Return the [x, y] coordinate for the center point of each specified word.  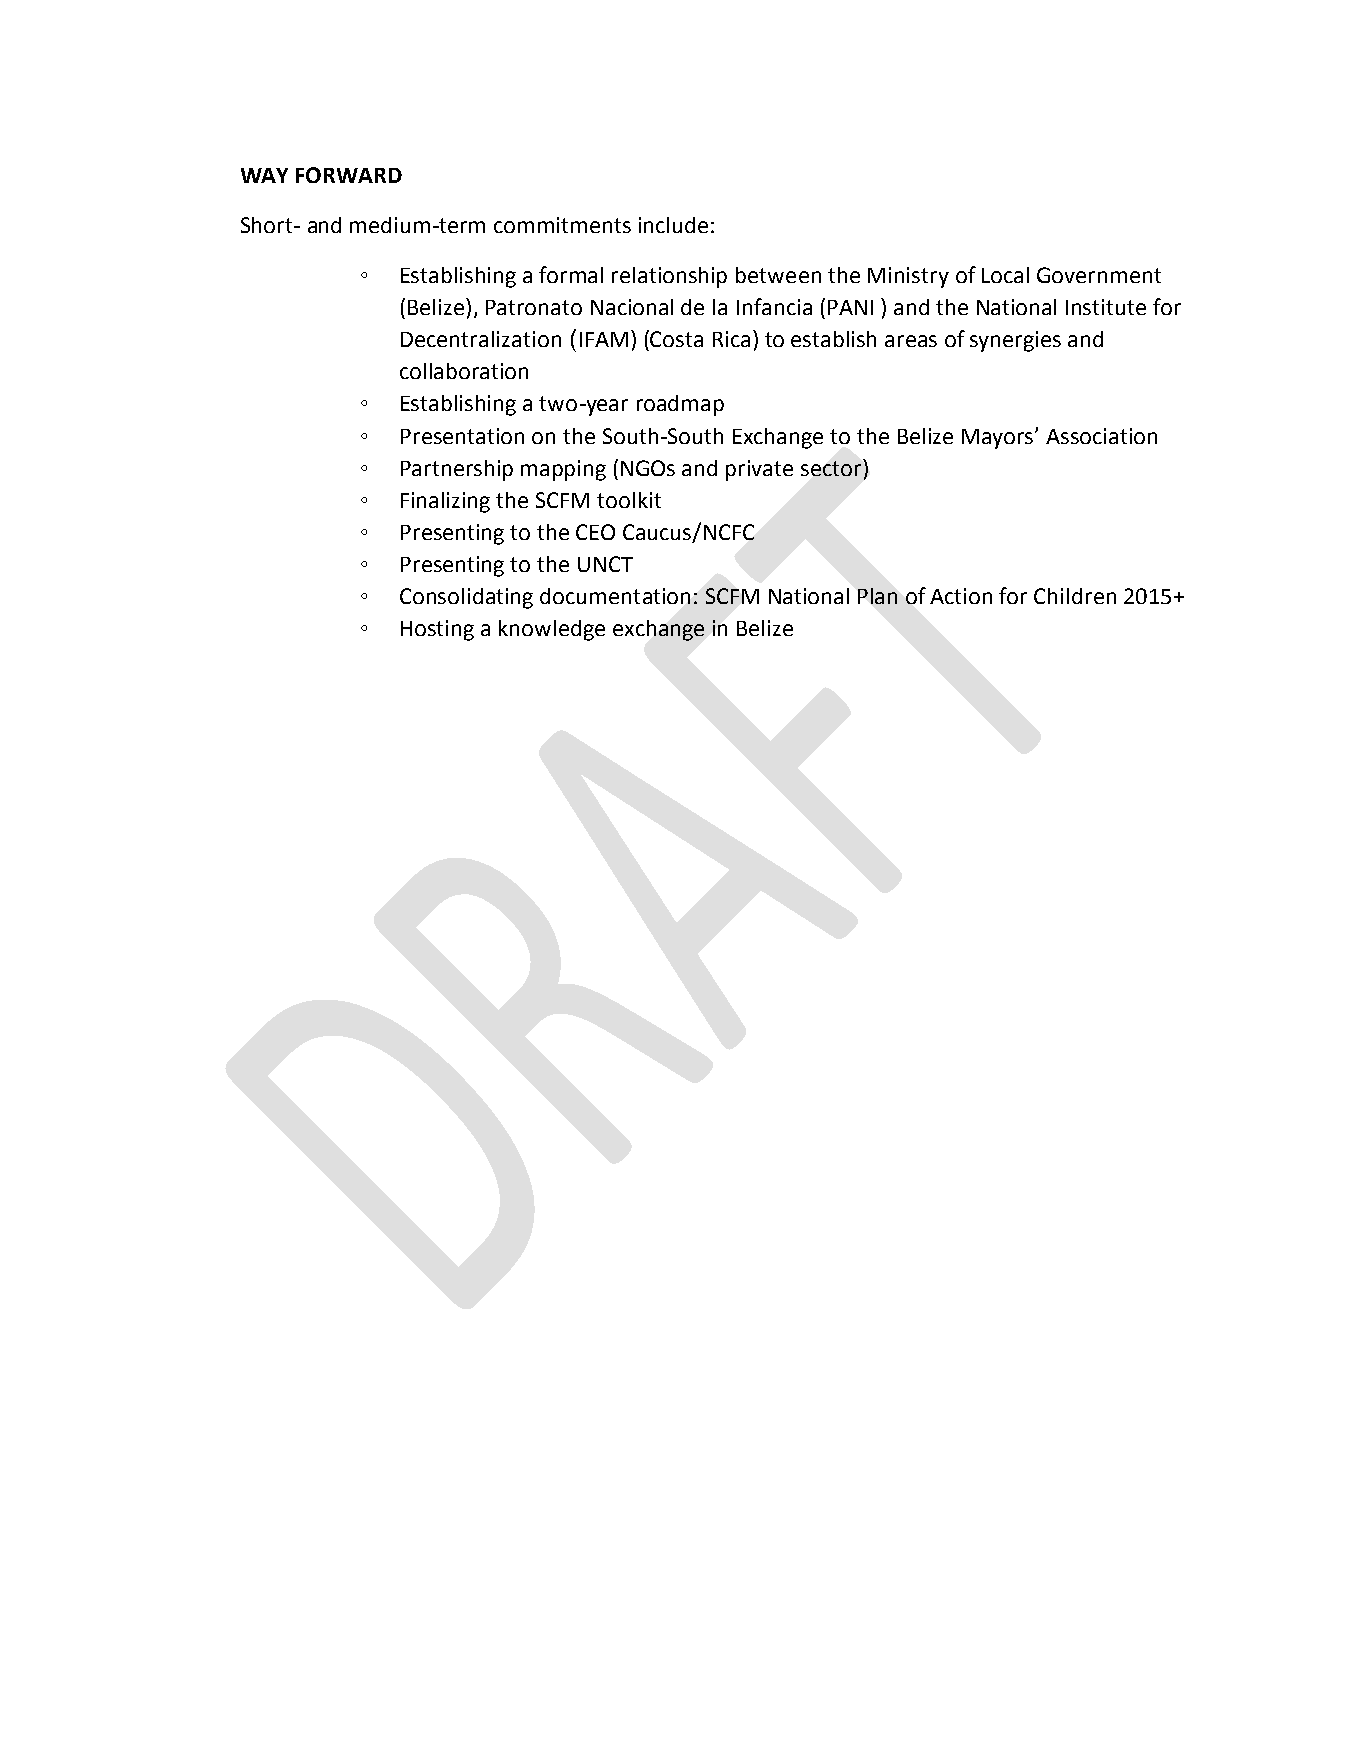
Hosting [437, 630]
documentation [615, 596]
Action [961, 596]
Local [1005, 275]
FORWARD [349, 175]
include [673, 225]
